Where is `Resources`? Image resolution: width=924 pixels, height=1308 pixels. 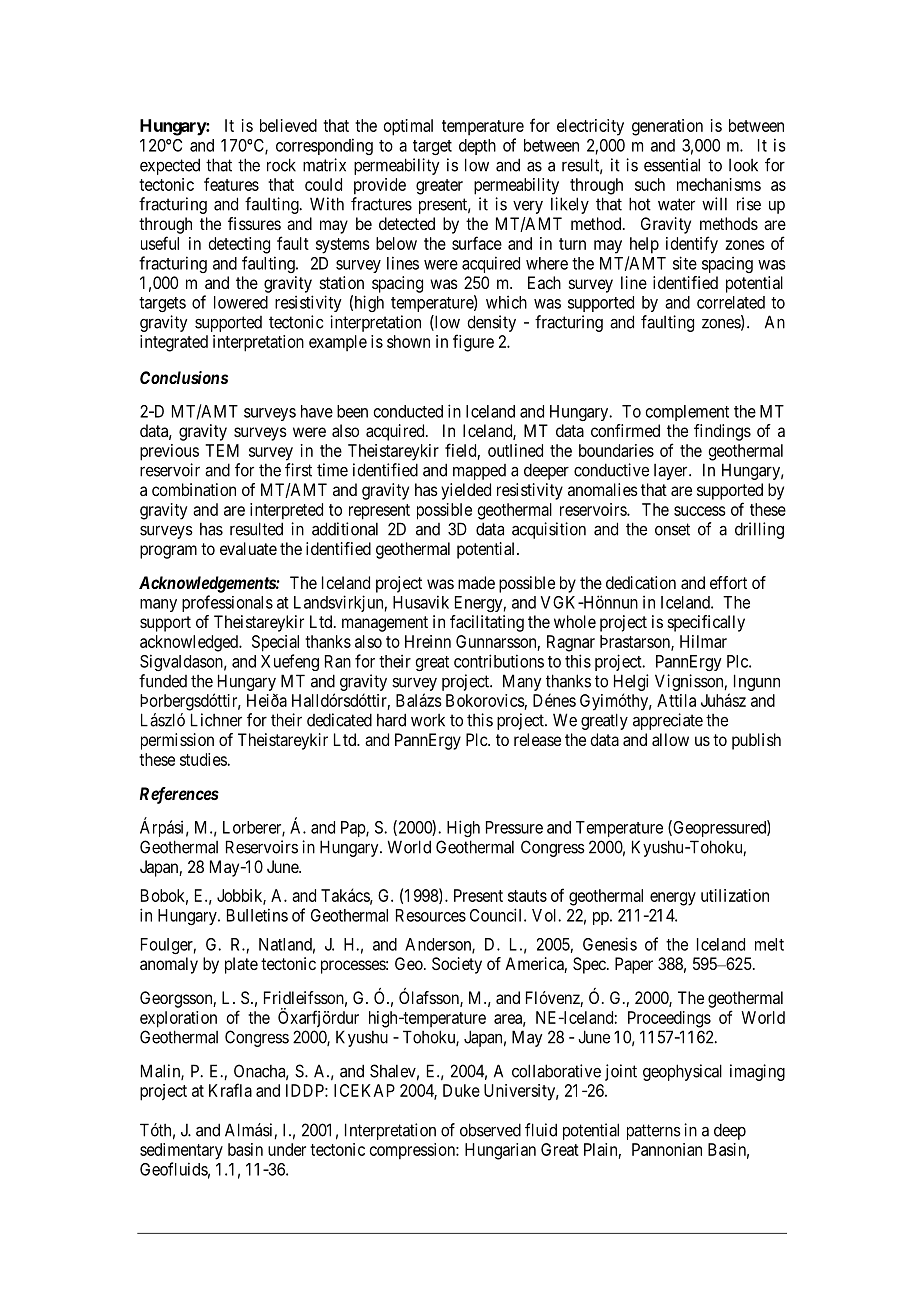 Resources is located at coordinates (431, 915).
